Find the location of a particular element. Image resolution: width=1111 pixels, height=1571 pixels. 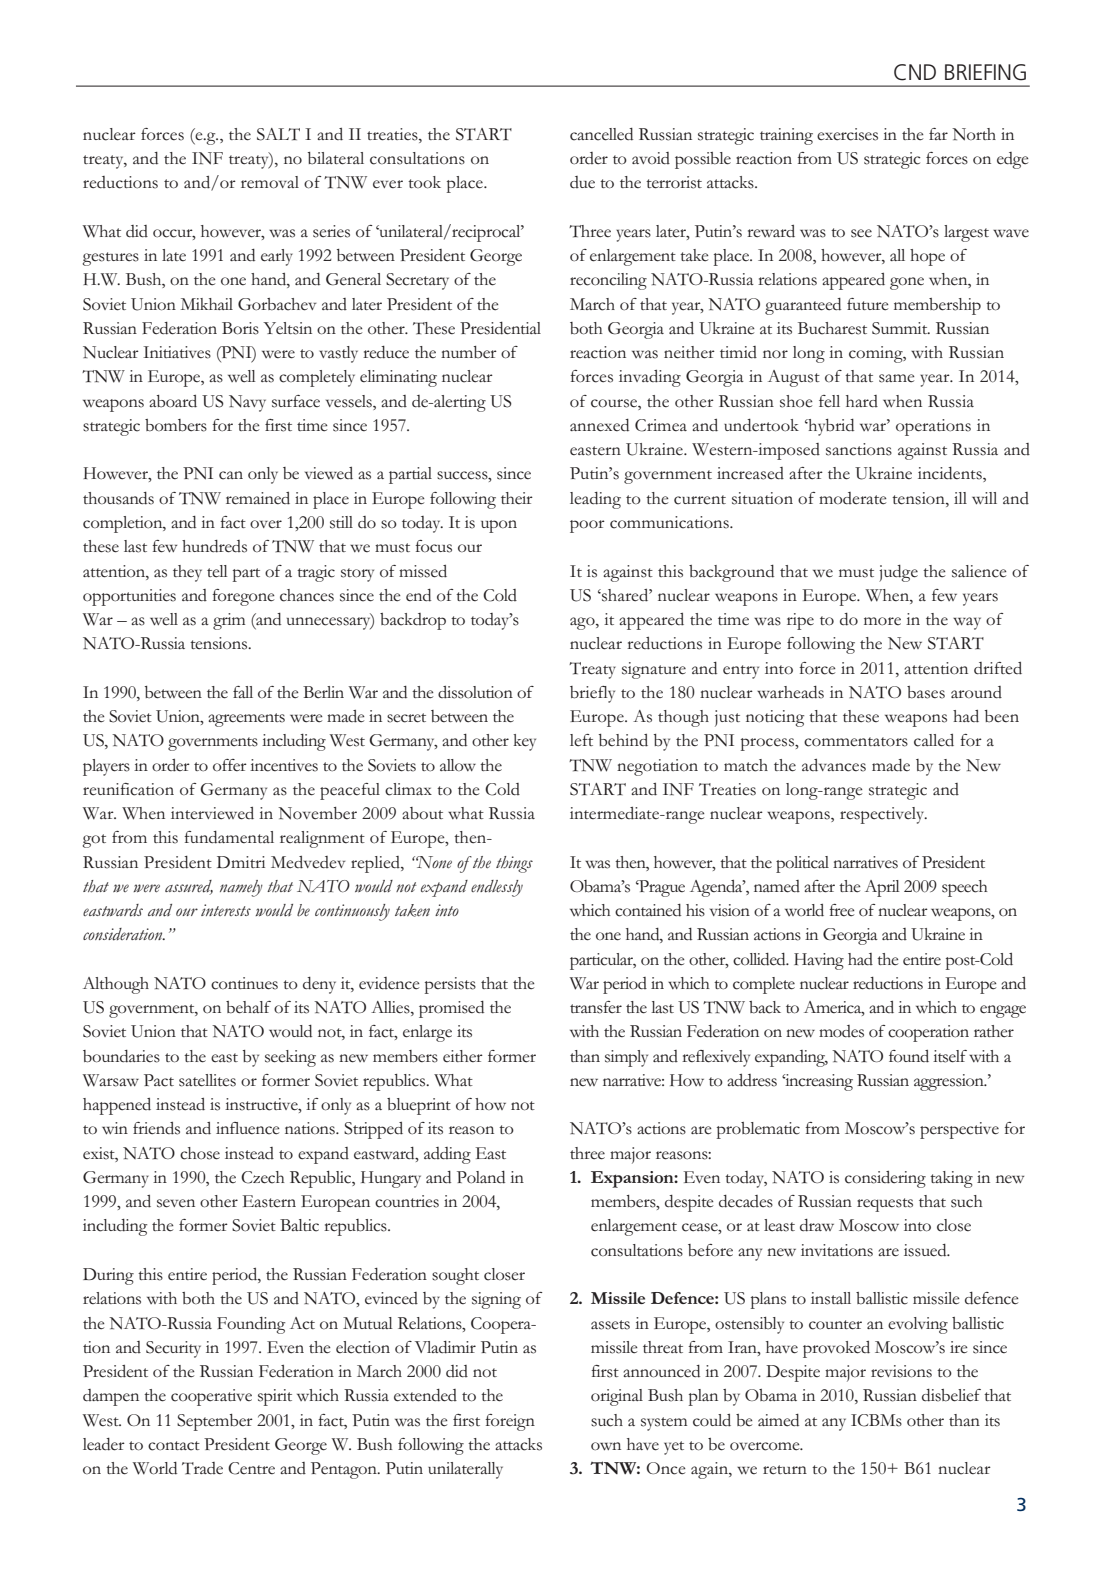

incidents is located at coordinates (951, 474).
